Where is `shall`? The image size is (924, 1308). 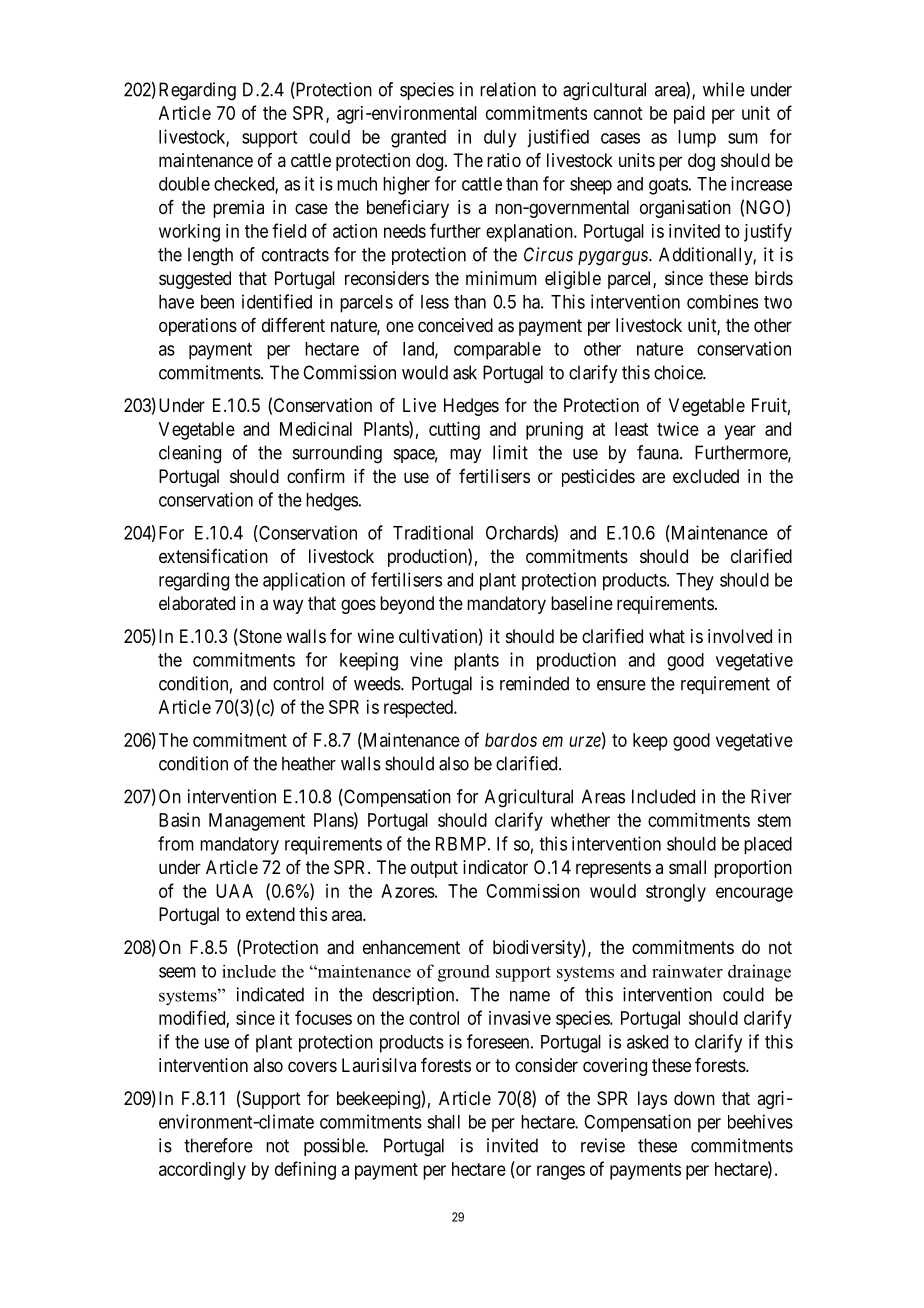
shall is located at coordinates (443, 1122).
